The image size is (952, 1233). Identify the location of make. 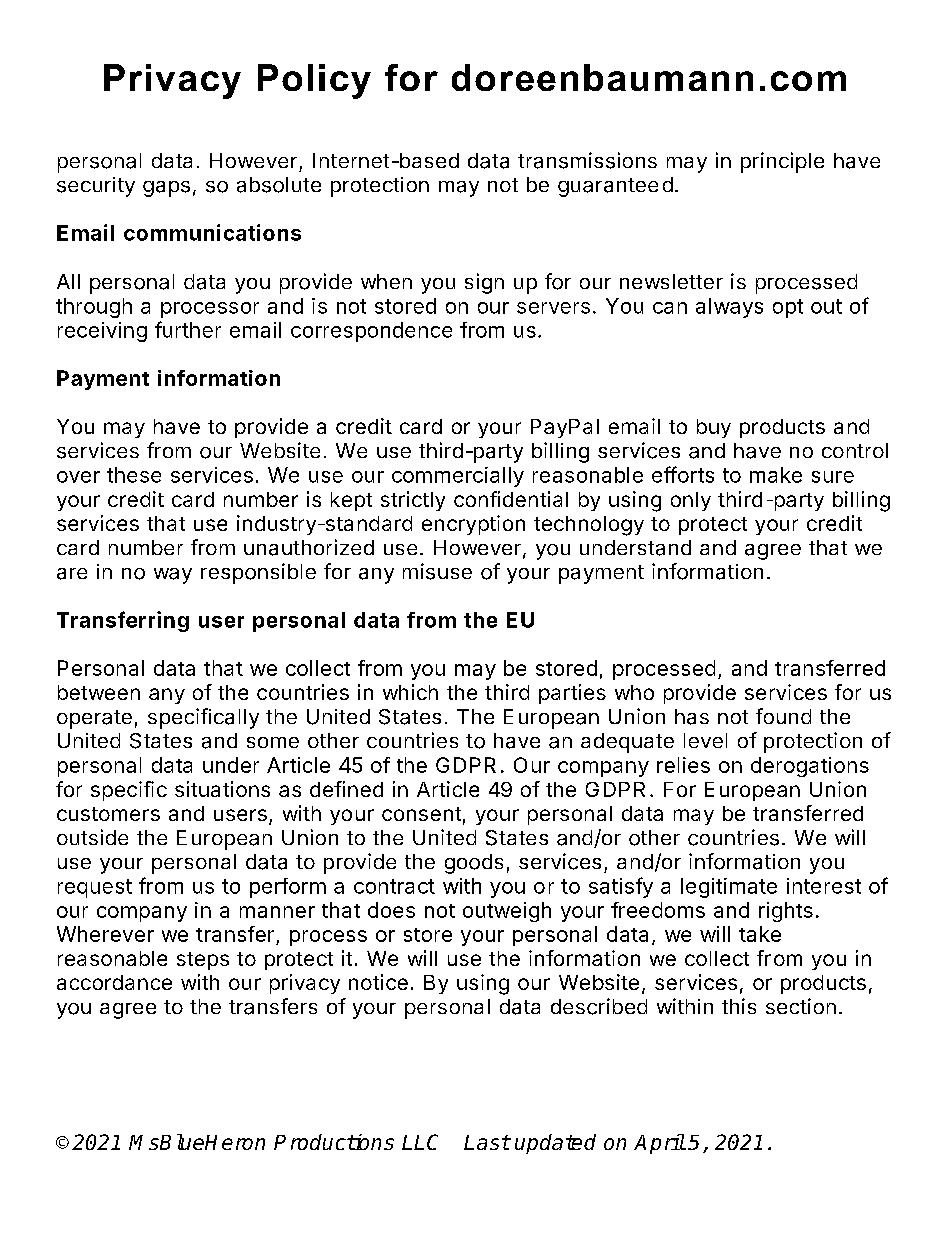
(776, 475).
